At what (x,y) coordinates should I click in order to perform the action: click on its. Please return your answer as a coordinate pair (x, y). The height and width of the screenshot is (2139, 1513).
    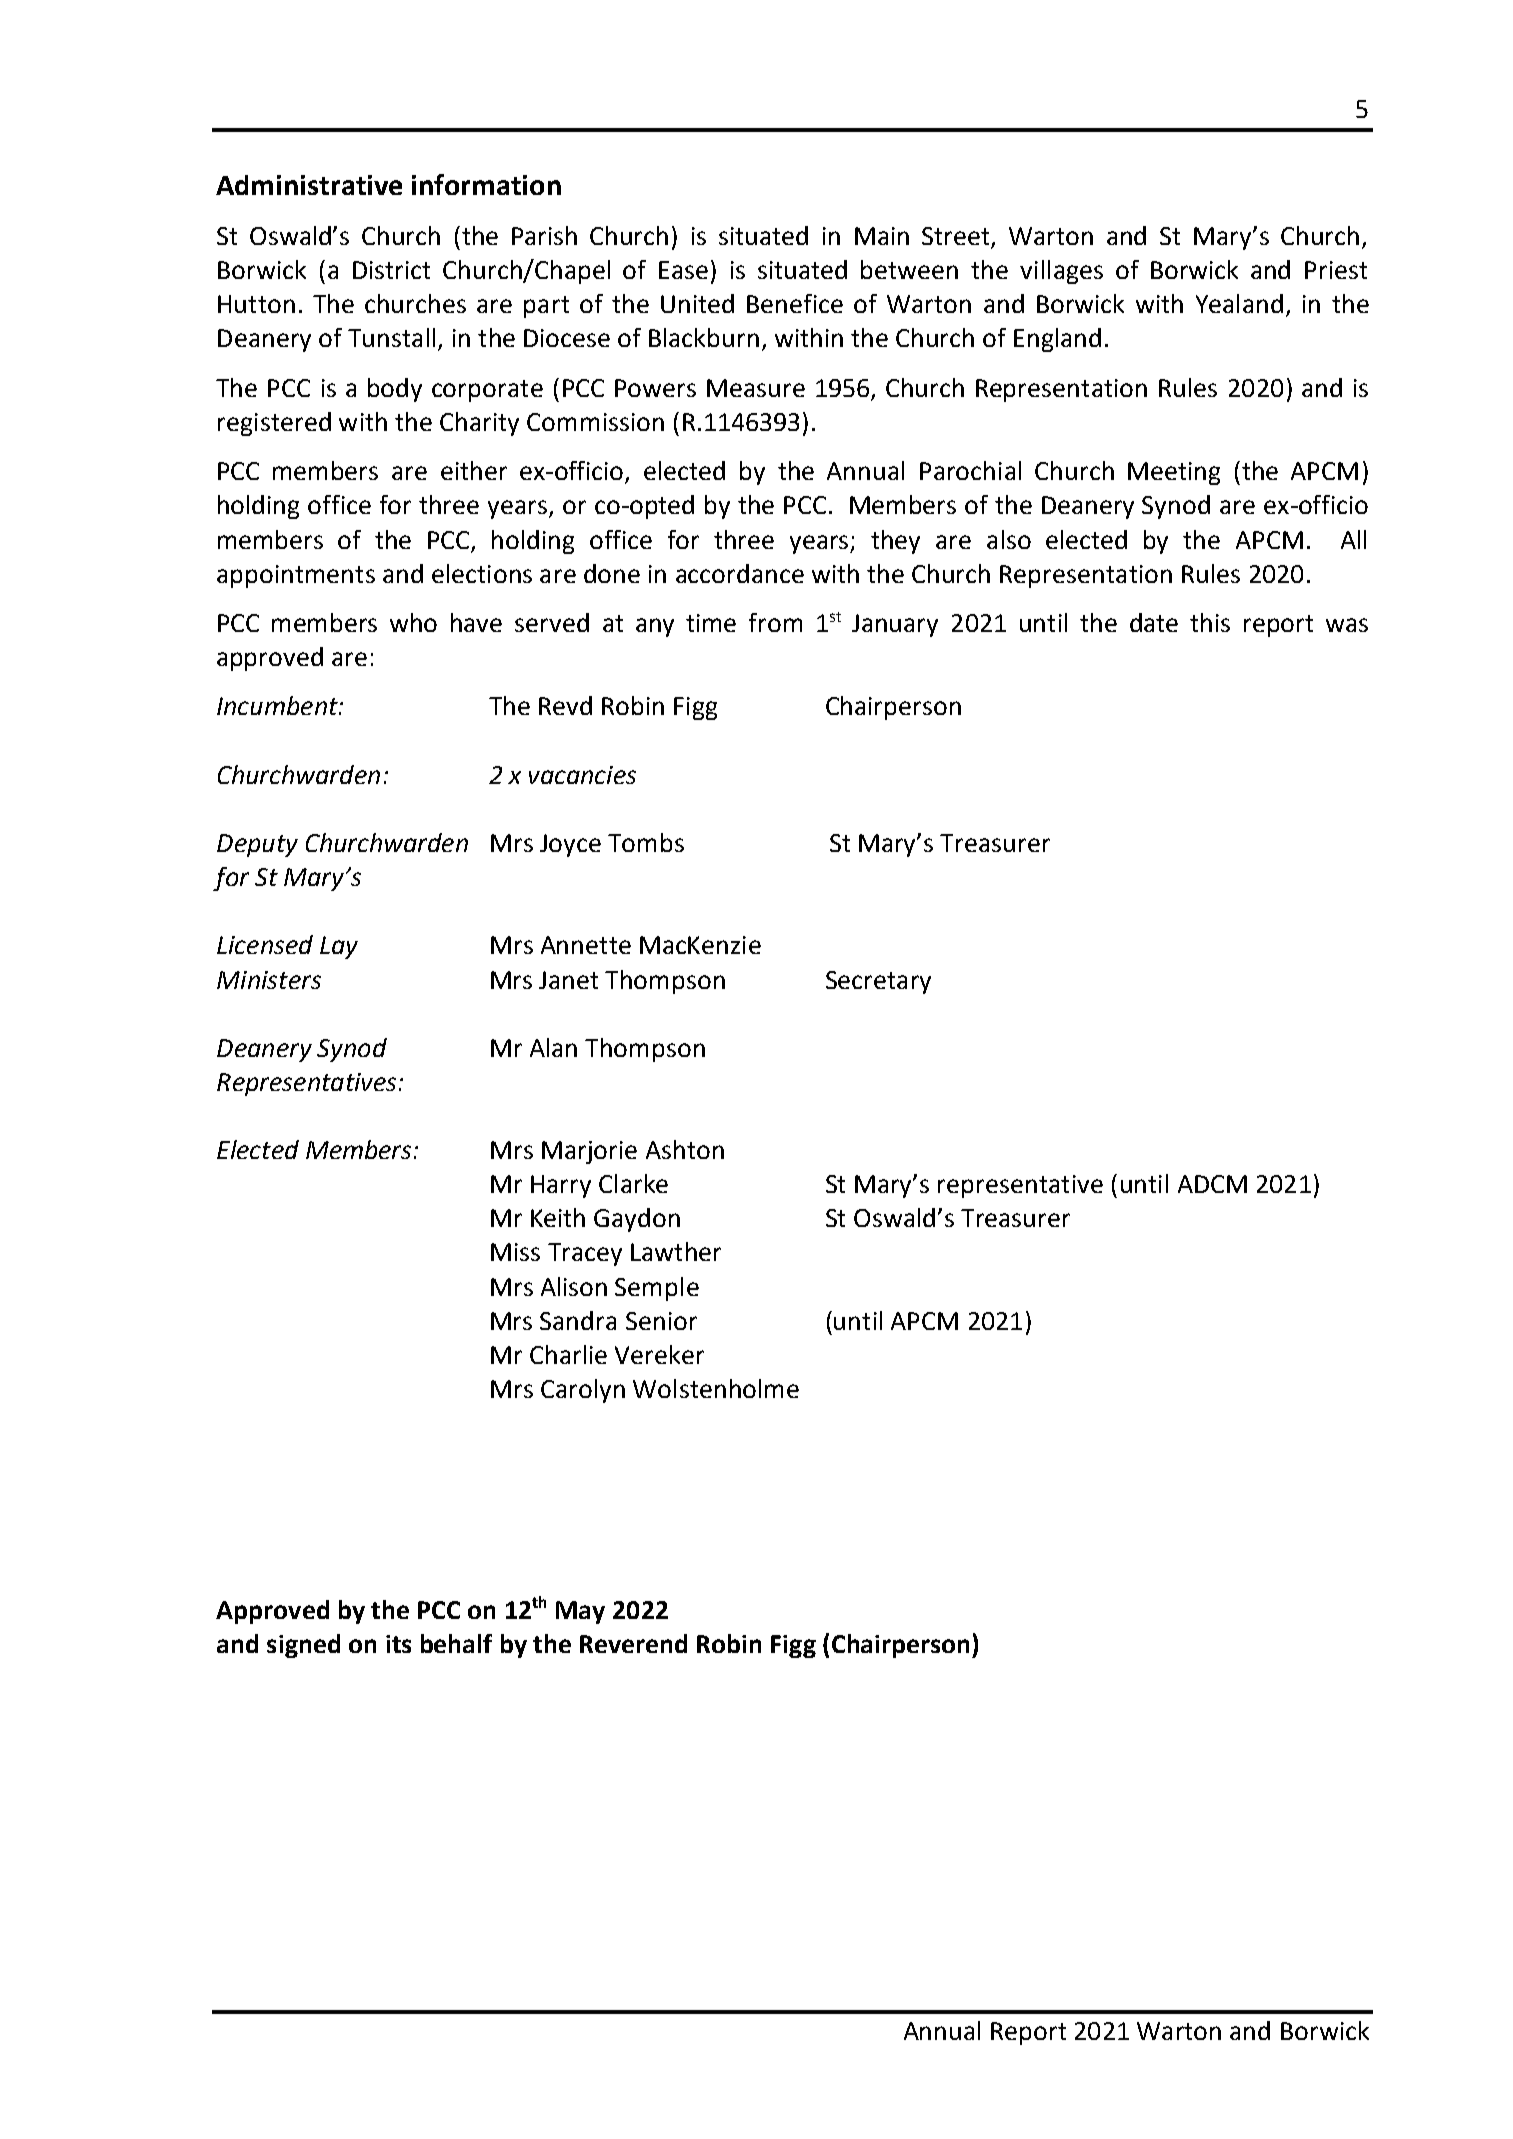
    Looking at the image, I should click on (398, 1644).
